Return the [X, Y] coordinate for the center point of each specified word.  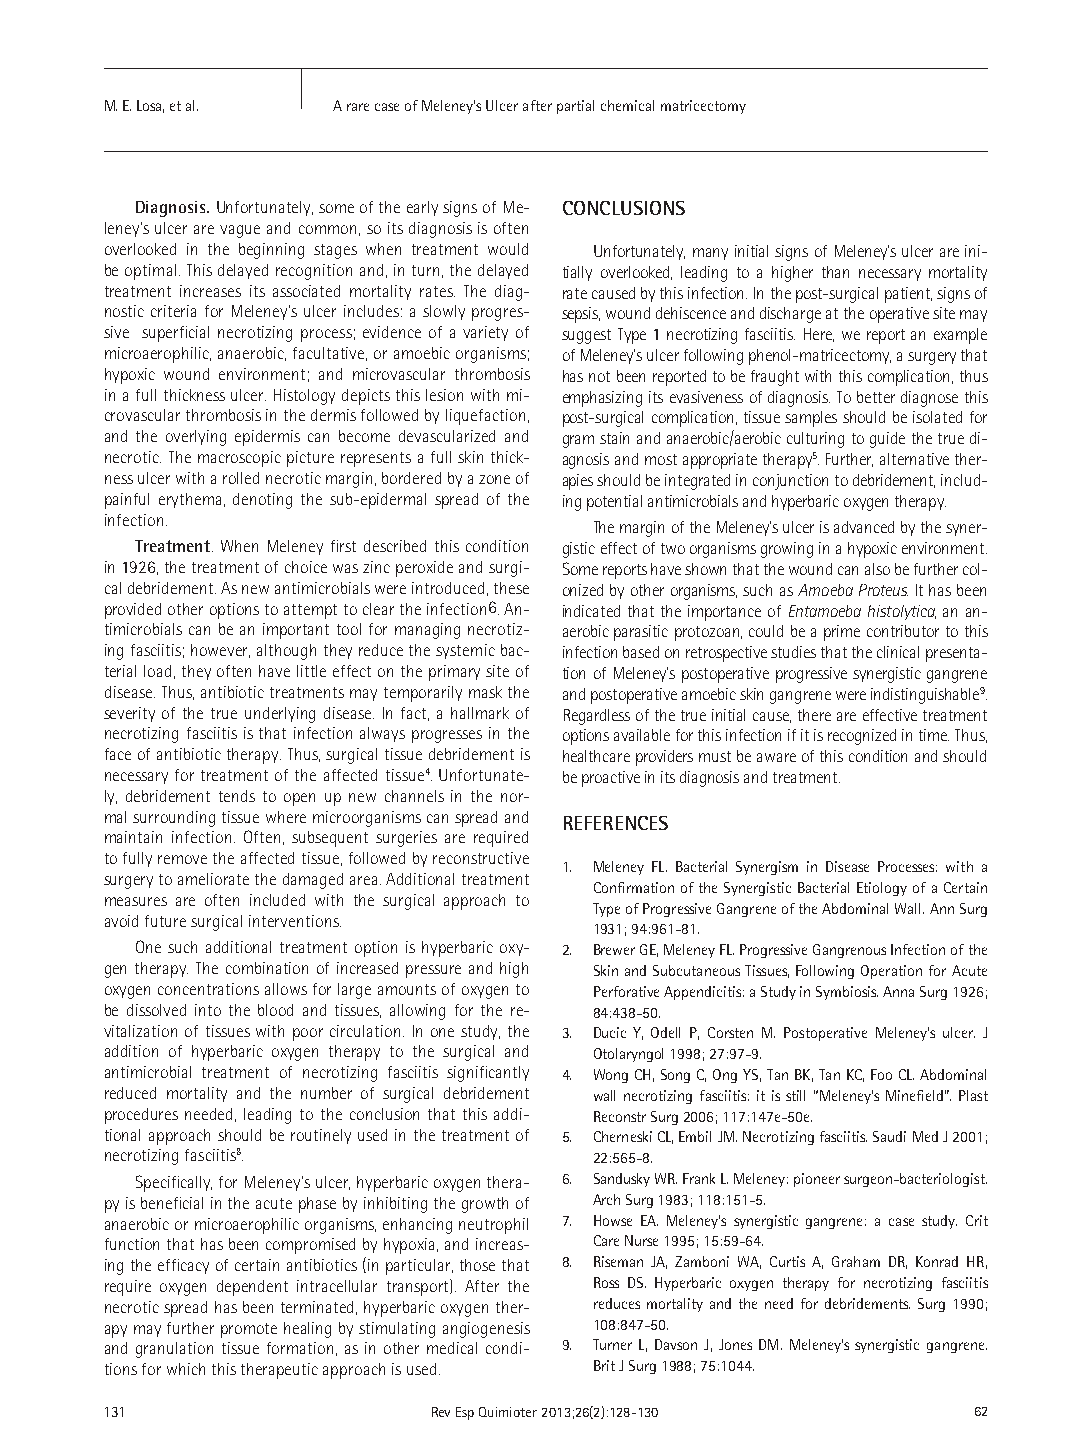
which [186, 1369]
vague [240, 231]
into [208, 1010]
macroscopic [239, 459]
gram [578, 441]
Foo [881, 1074]
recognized [862, 737]
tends [237, 796]
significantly [488, 1074]
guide [887, 440]
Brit [604, 1365]
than [835, 272]
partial [575, 107]
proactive [611, 779]
